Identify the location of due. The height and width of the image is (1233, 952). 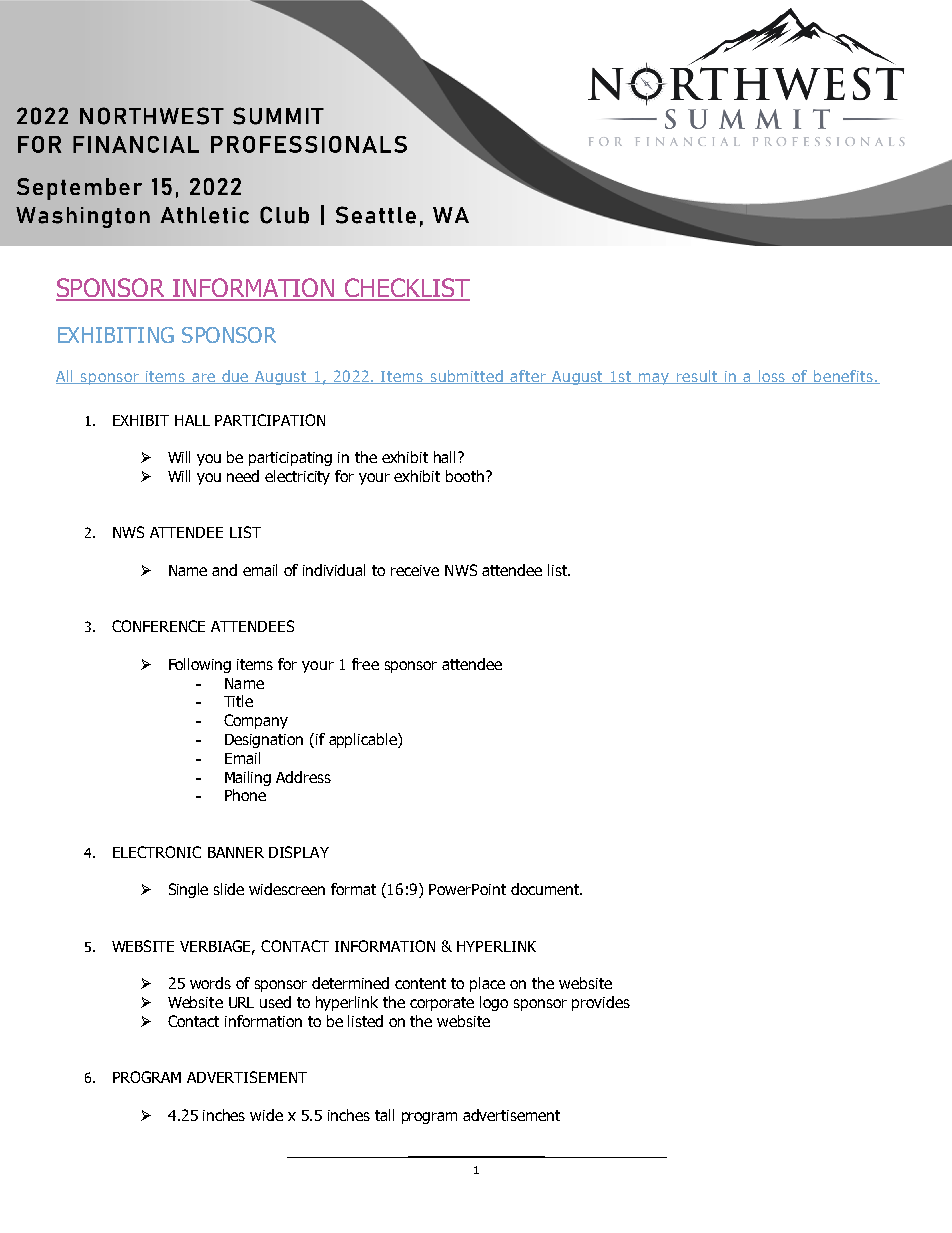
(235, 377).
